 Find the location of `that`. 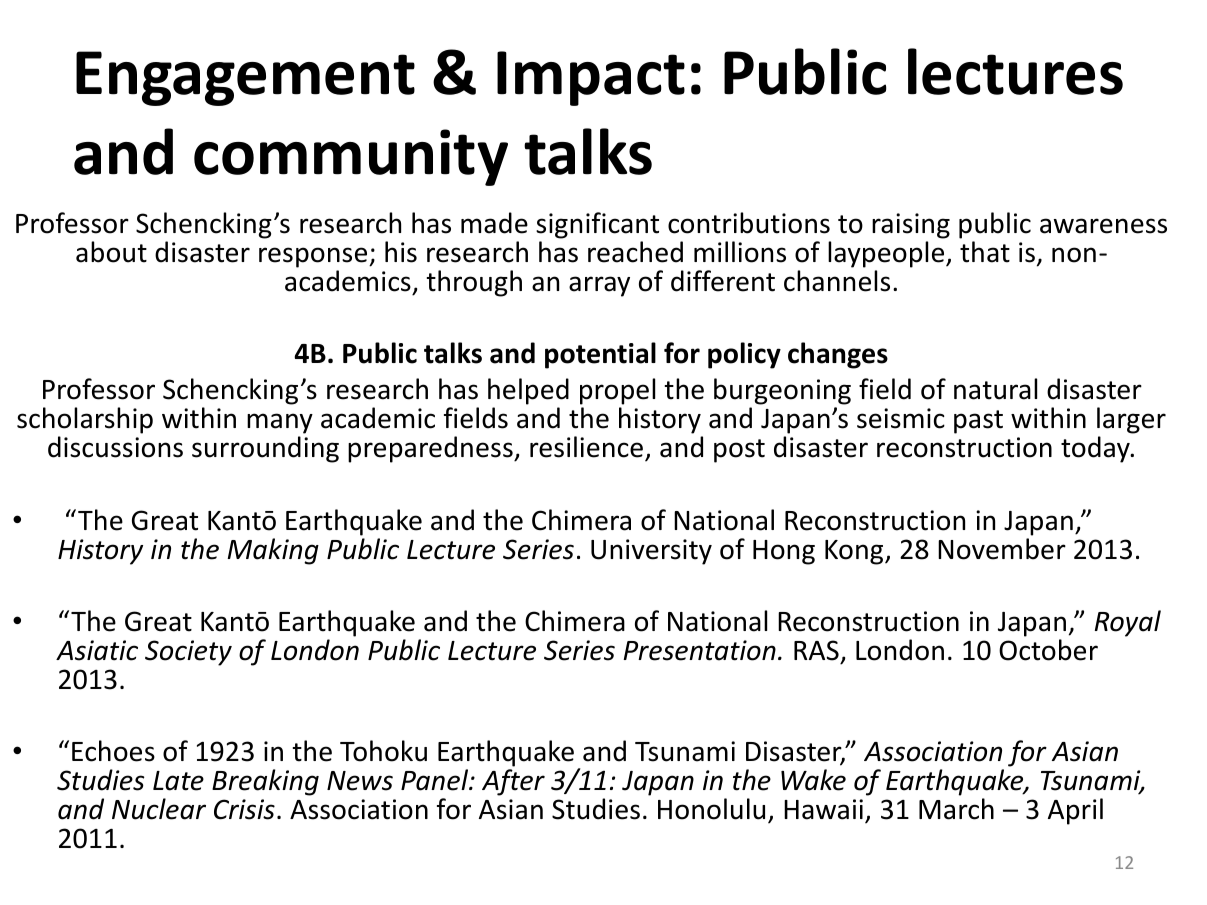

that is located at coordinates (985, 252).
